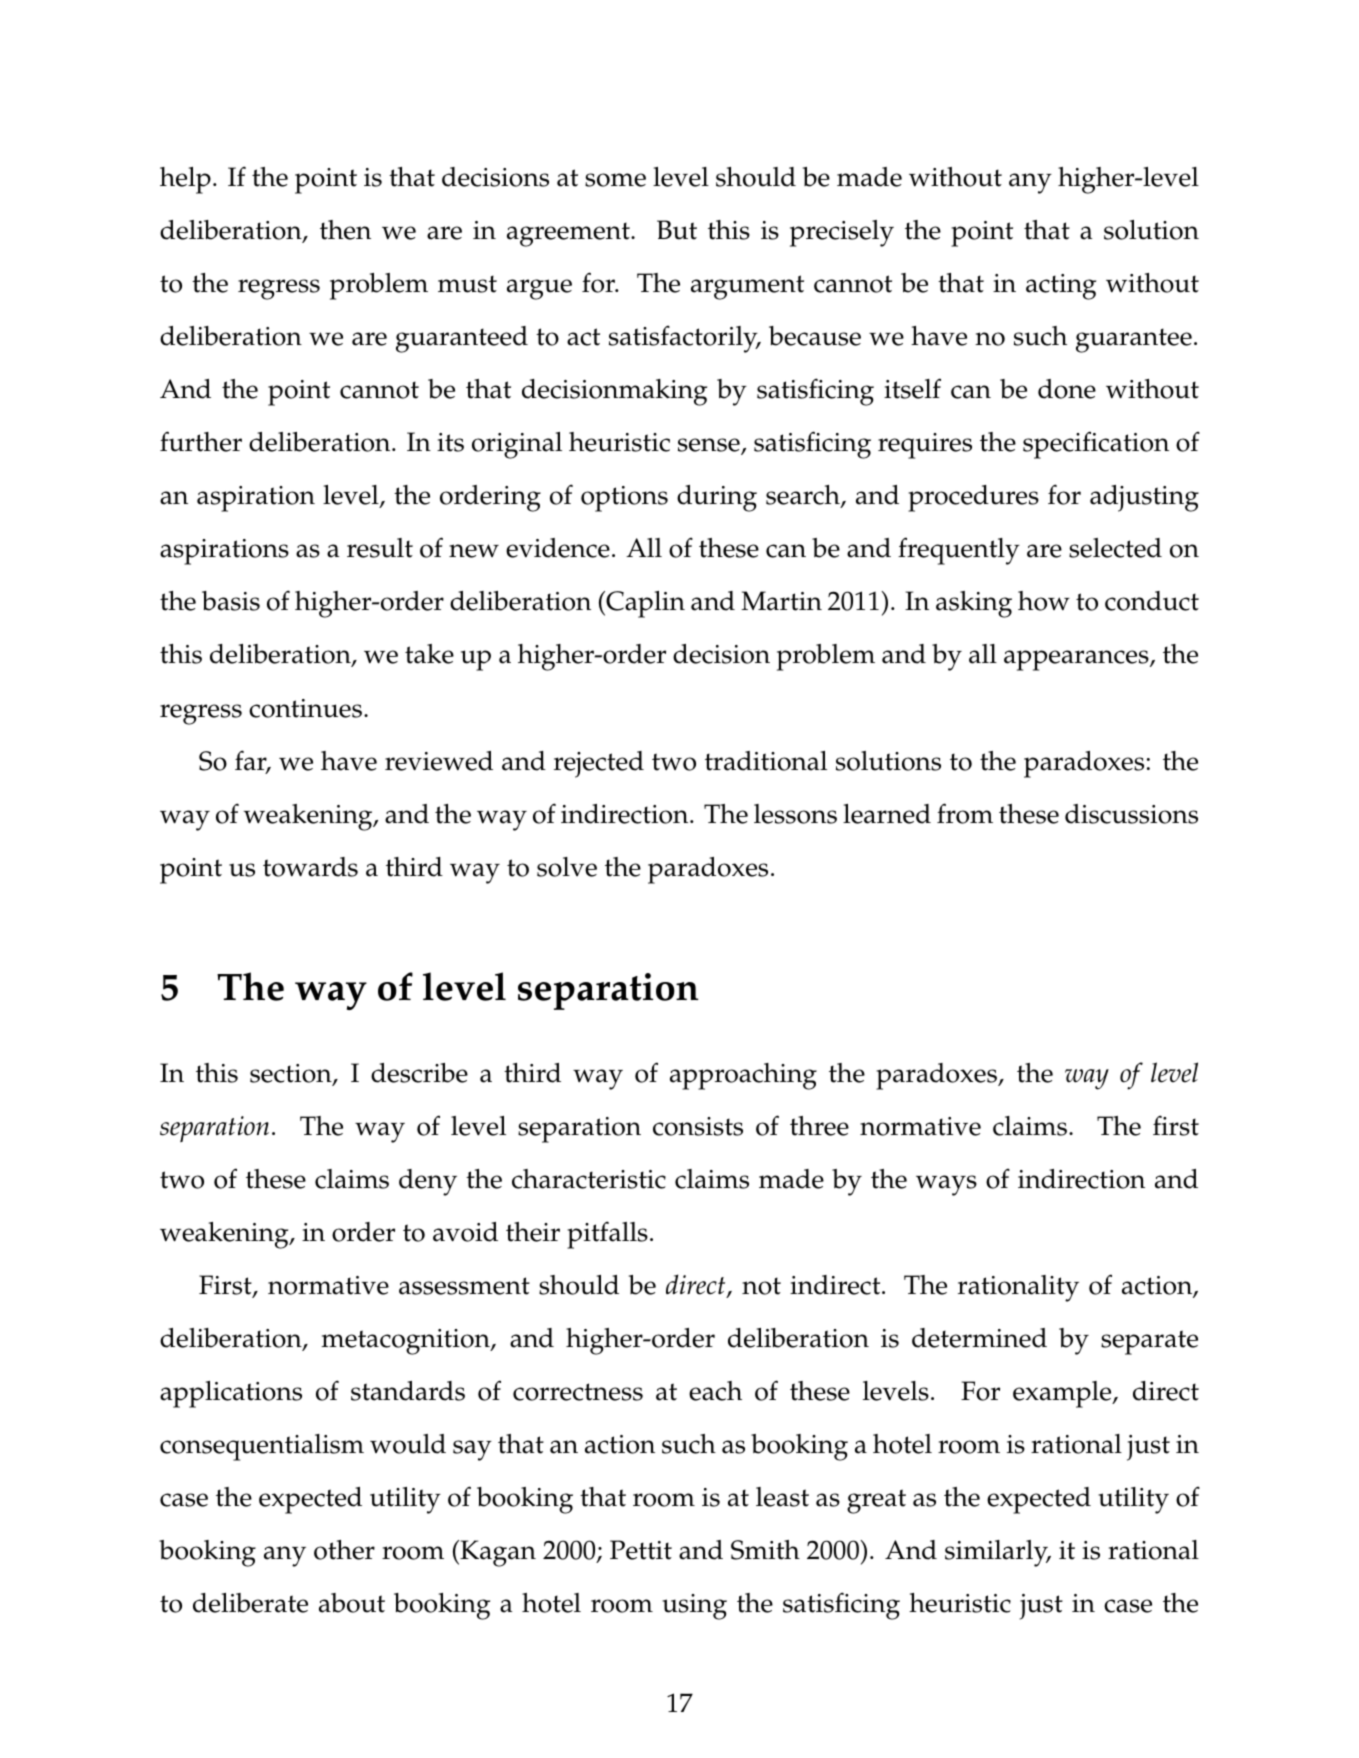  Describe the element at coordinates (599, 764) in the image. I see `rejected` at that location.
